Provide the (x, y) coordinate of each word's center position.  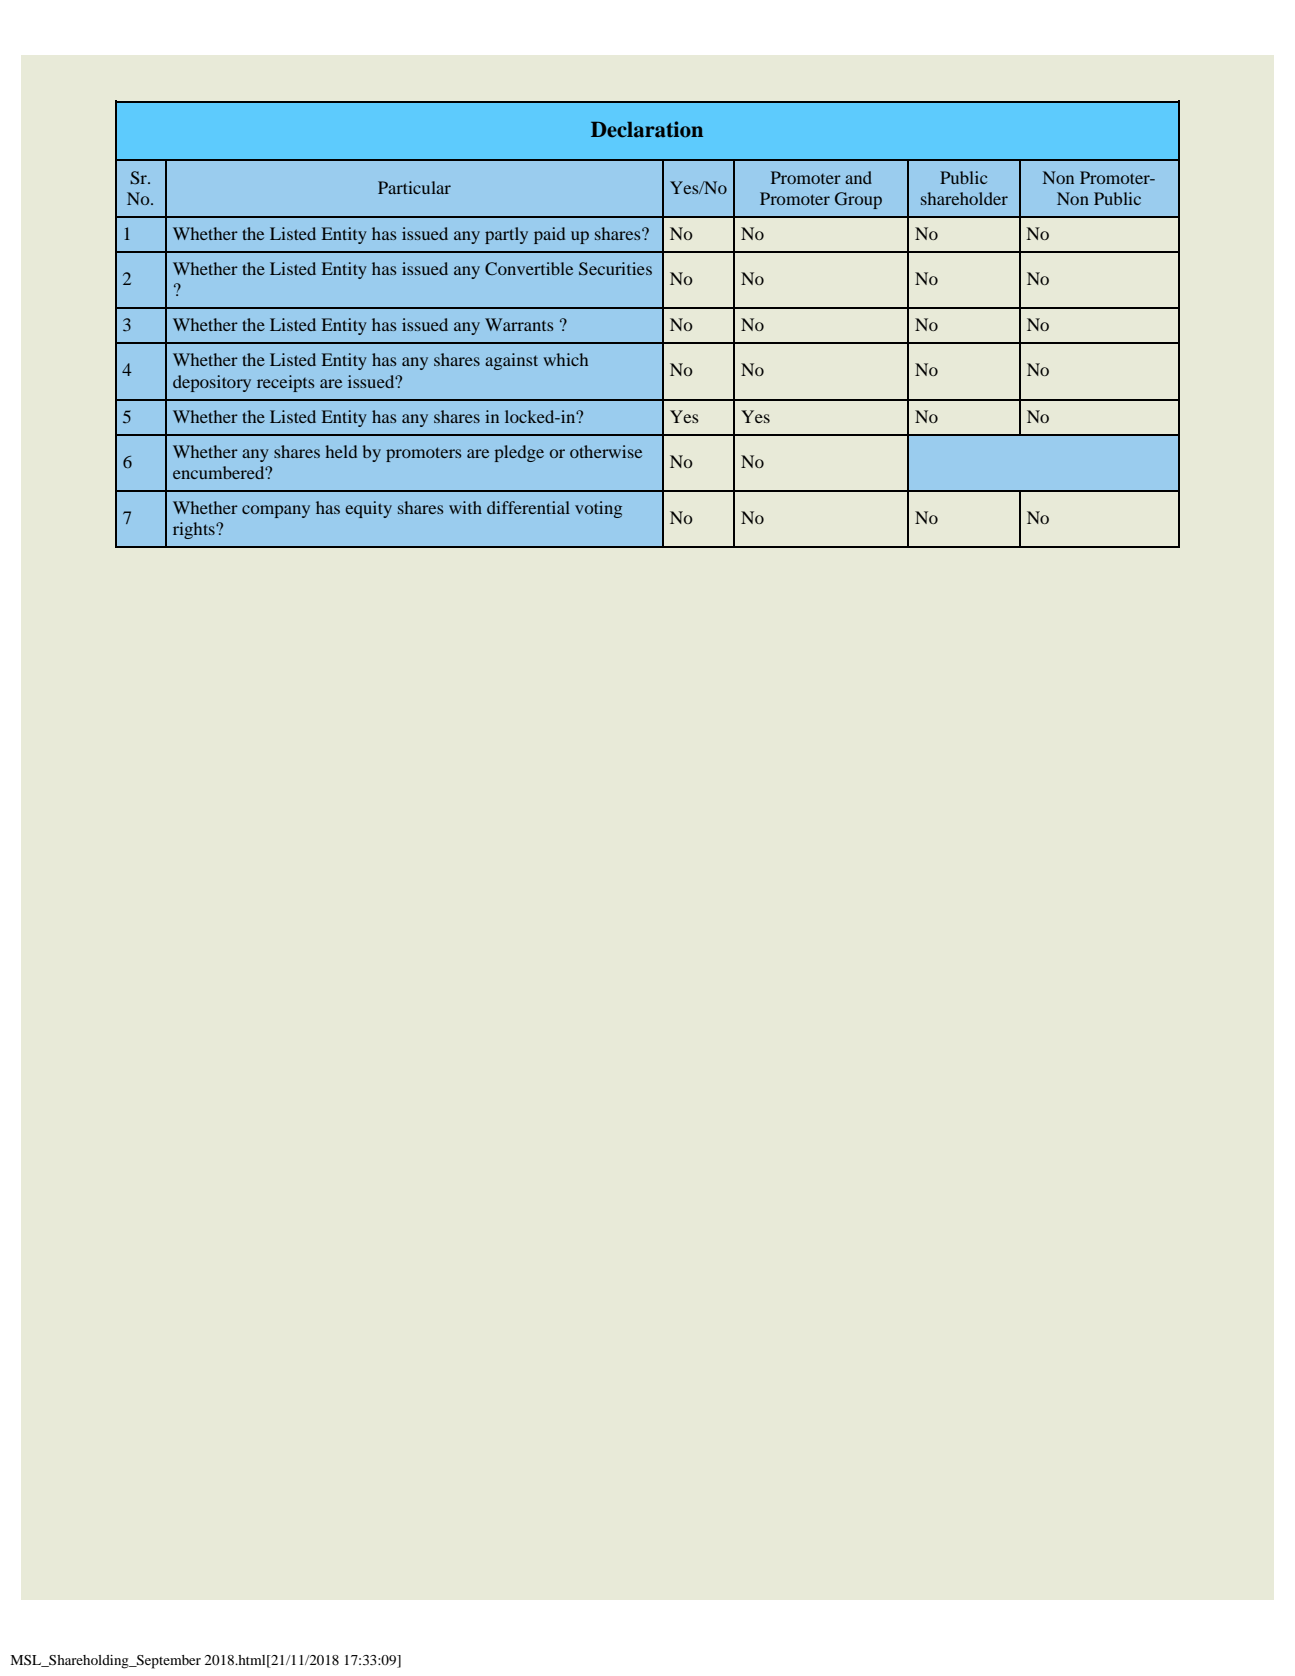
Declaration (647, 129)
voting (598, 509)
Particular (414, 187)
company (276, 511)
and (858, 177)
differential (528, 507)
